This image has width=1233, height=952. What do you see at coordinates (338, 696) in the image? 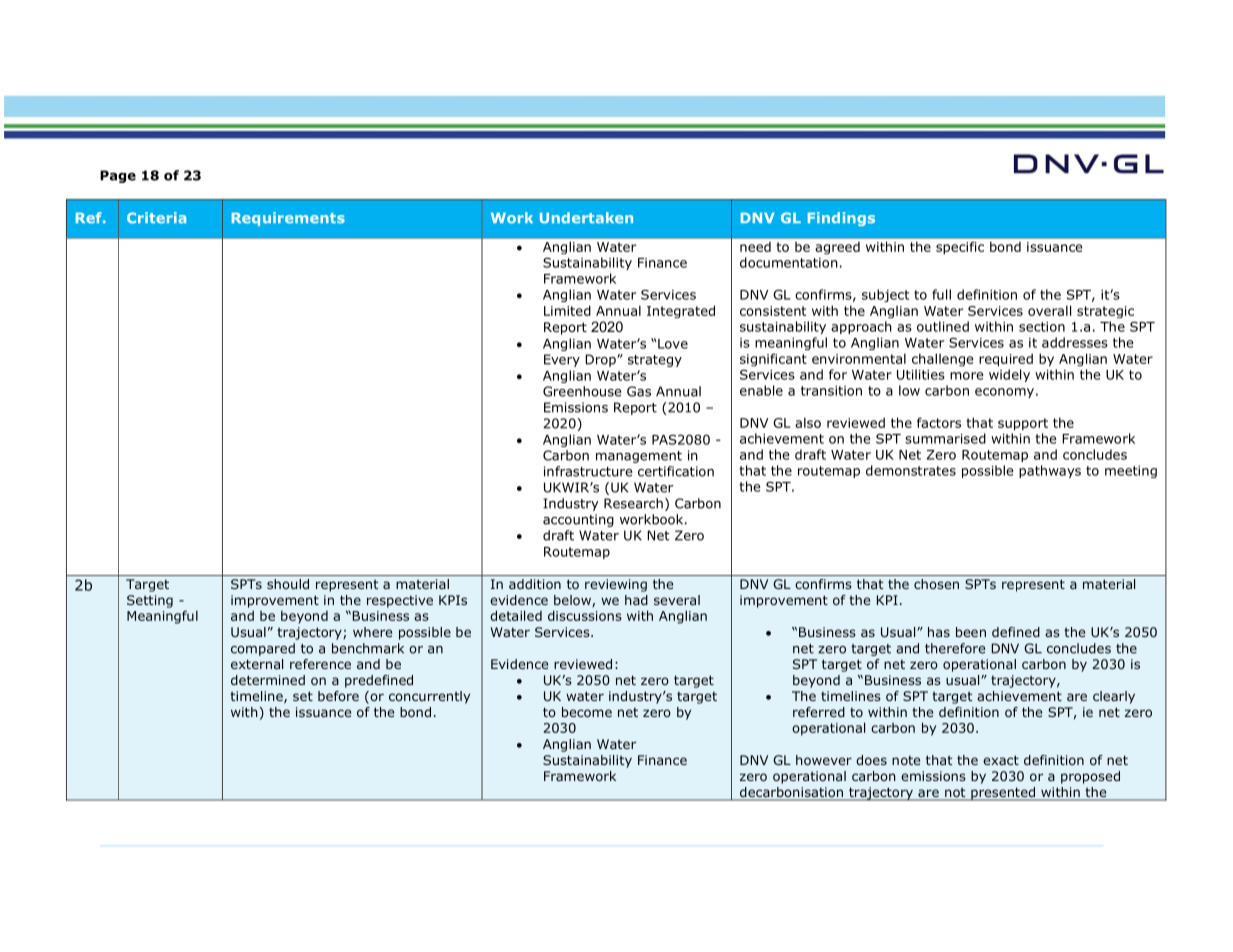
I see `before` at bounding box center [338, 696].
